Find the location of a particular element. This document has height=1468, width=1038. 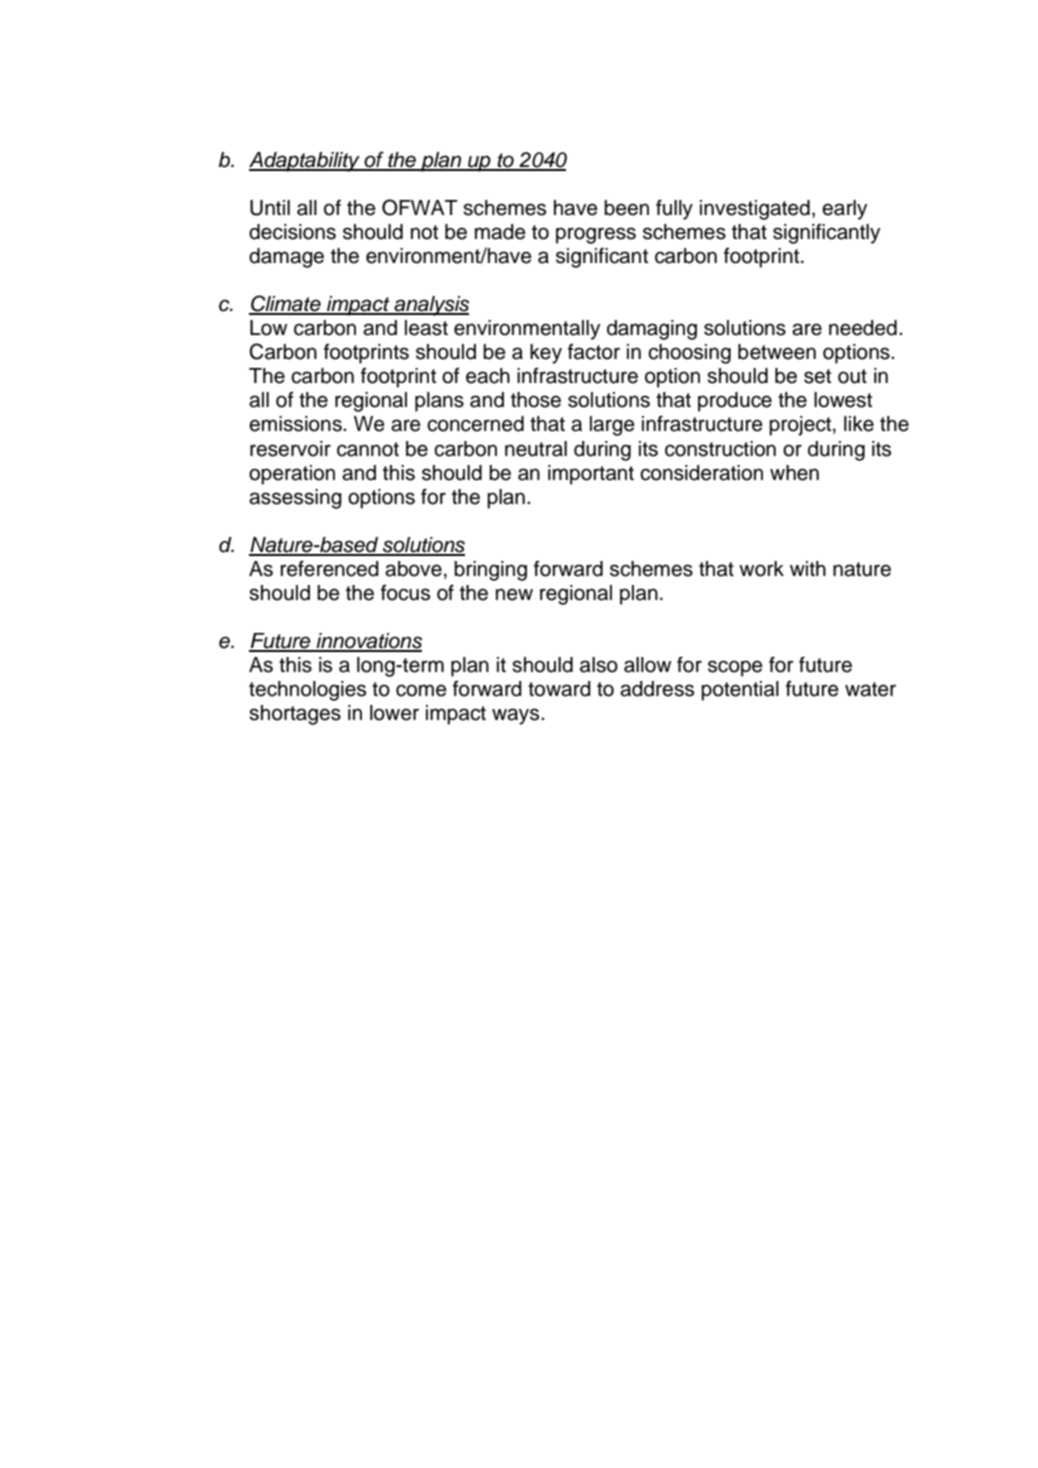

between is located at coordinates (777, 352).
